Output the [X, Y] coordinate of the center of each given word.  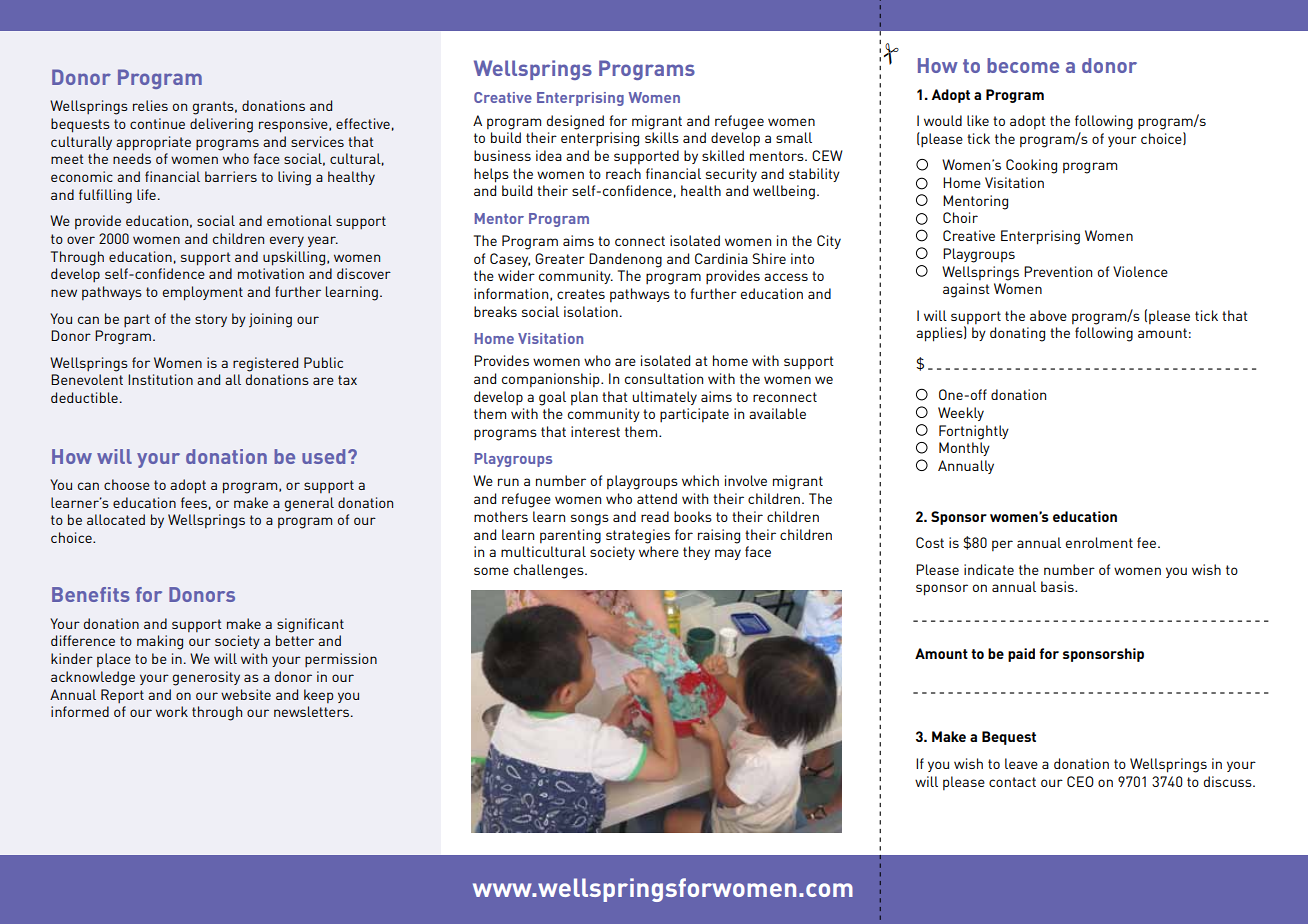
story [211, 320]
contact [1012, 782]
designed [575, 122]
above [1048, 315]
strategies [638, 536]
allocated [116, 519]
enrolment [1099, 542]
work [172, 711]
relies [150, 105]
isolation [591, 311]
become [1023, 65]
